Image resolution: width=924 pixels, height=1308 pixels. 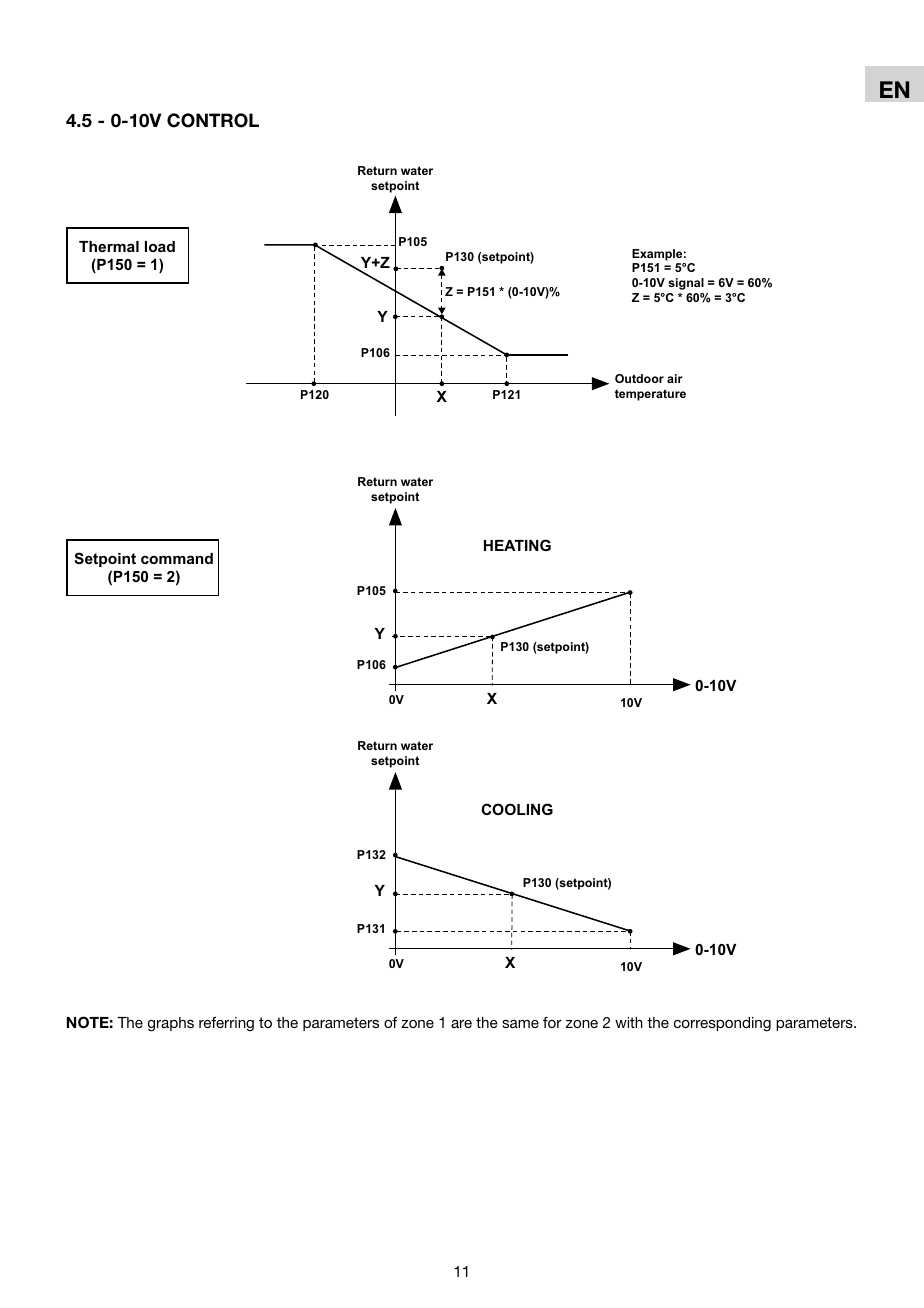 I want to click on command, so click(x=177, y=558).
